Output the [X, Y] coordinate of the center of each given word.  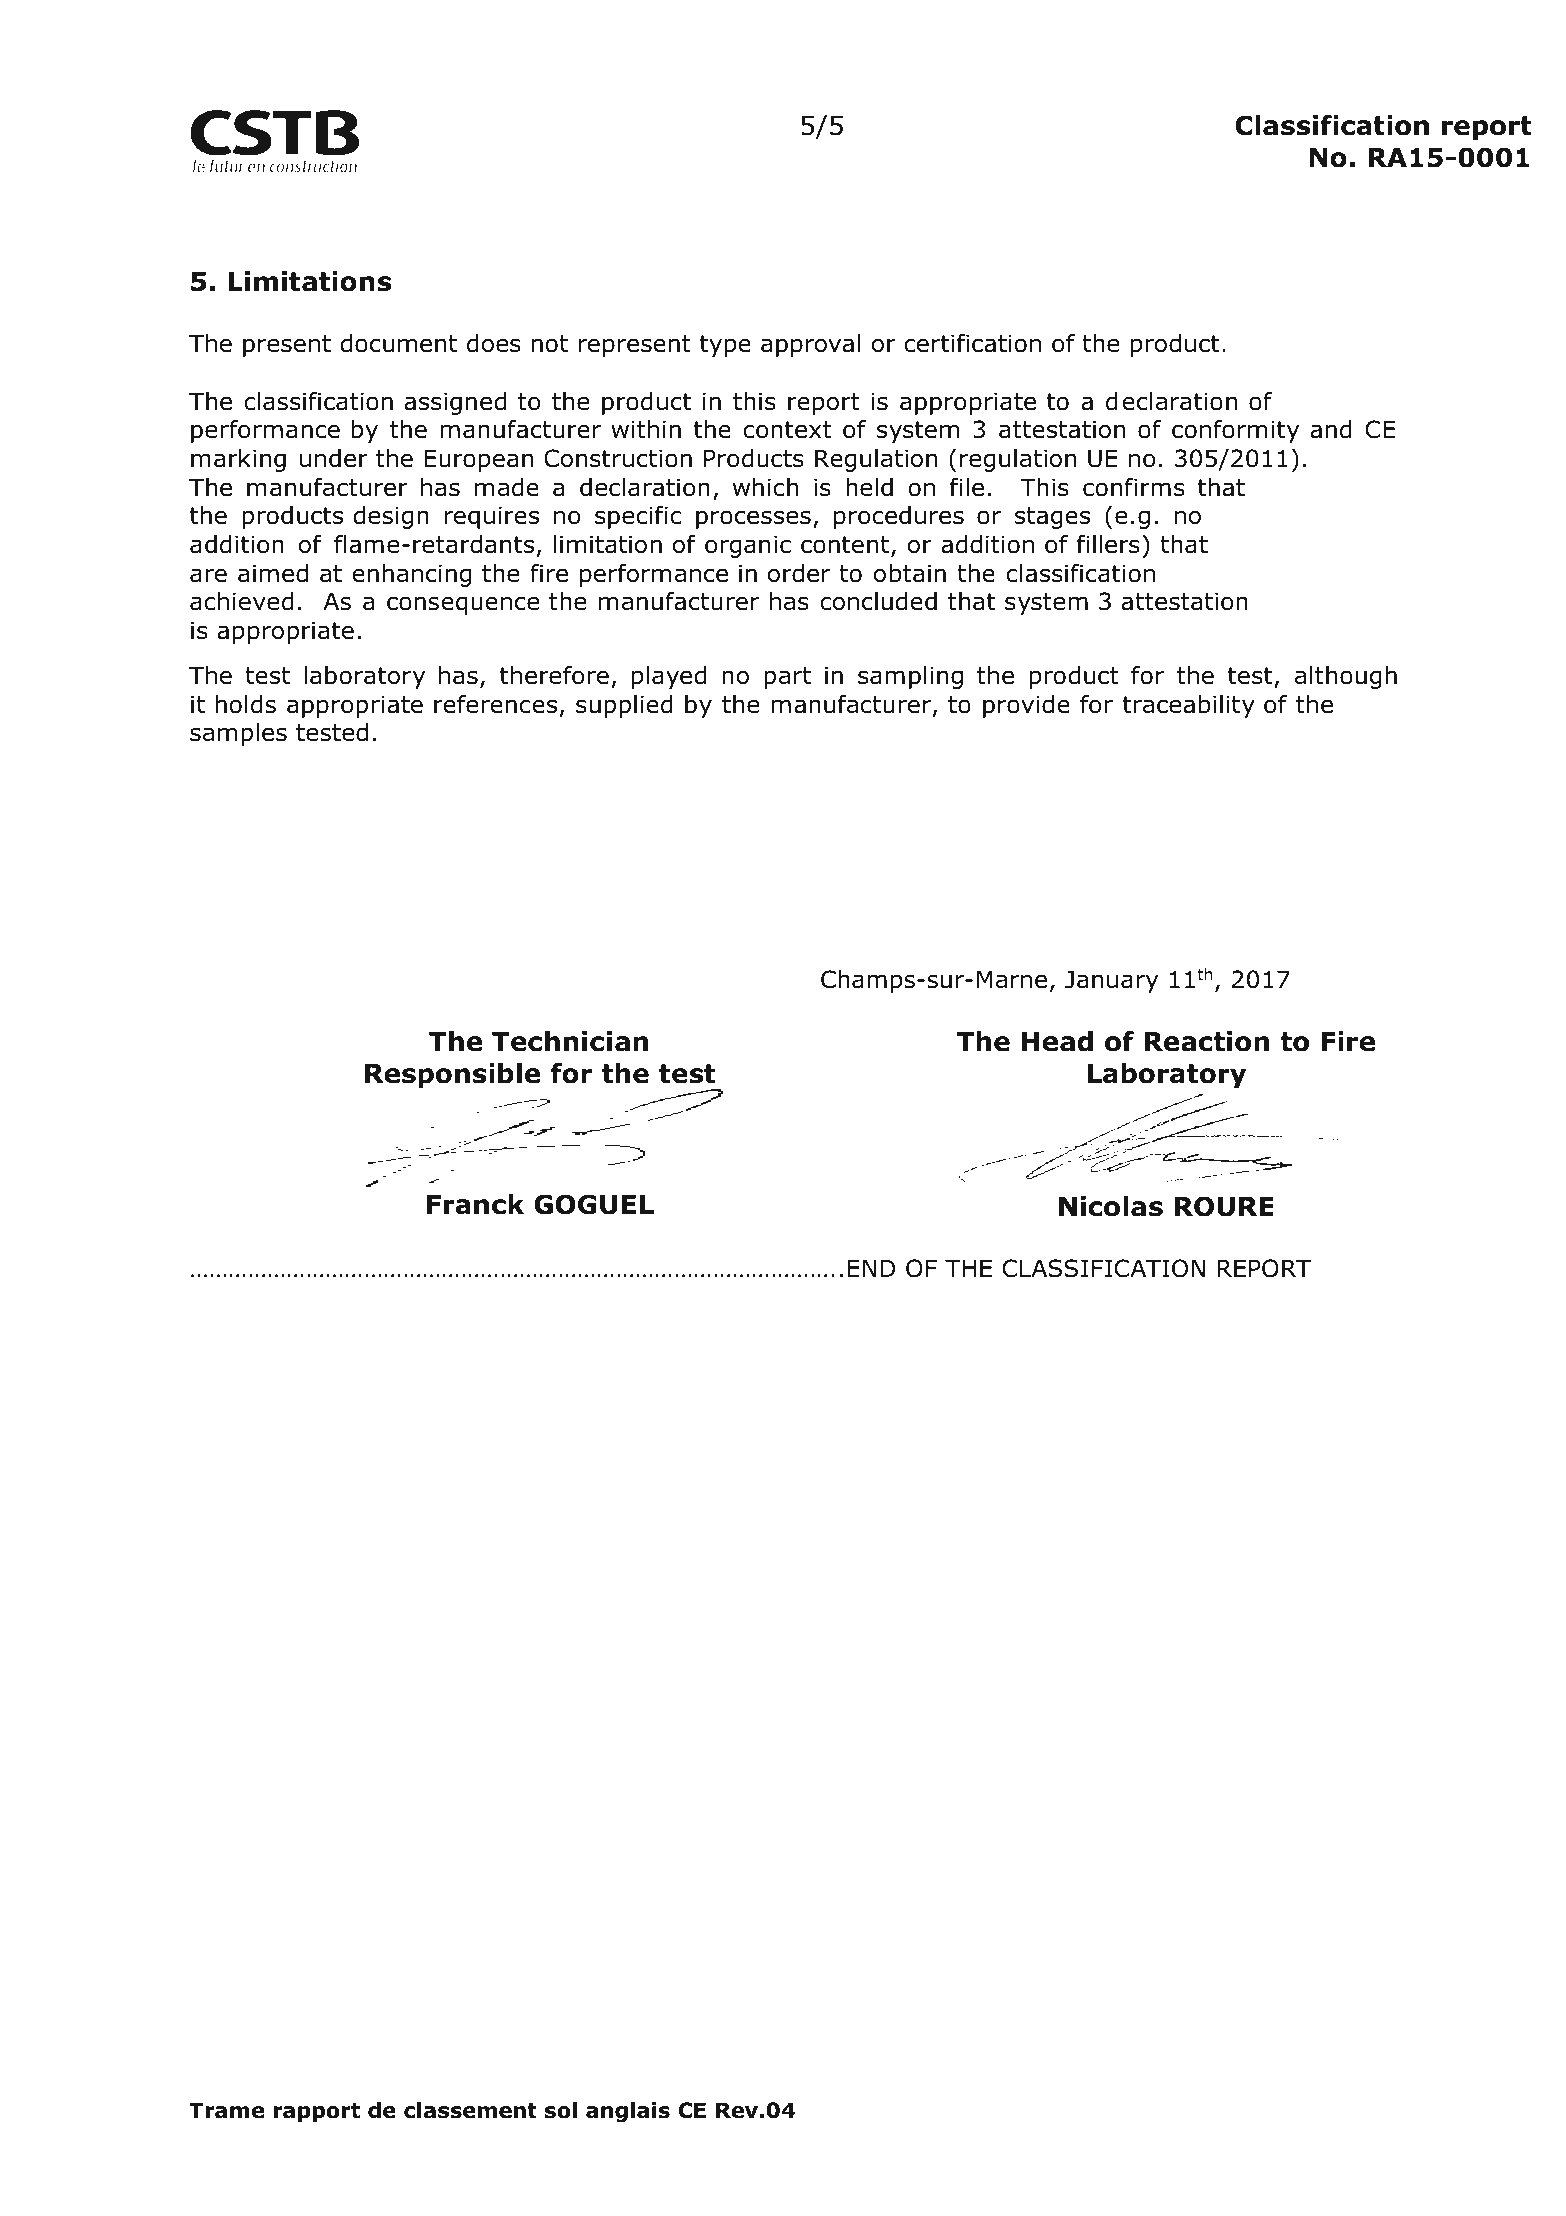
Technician [570, 1041]
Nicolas [1111, 1206]
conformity [1235, 431]
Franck [475, 1204]
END [871, 1268]
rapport [317, 2113]
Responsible [452, 1076]
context [787, 430]
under [334, 458]
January [1111, 981]
